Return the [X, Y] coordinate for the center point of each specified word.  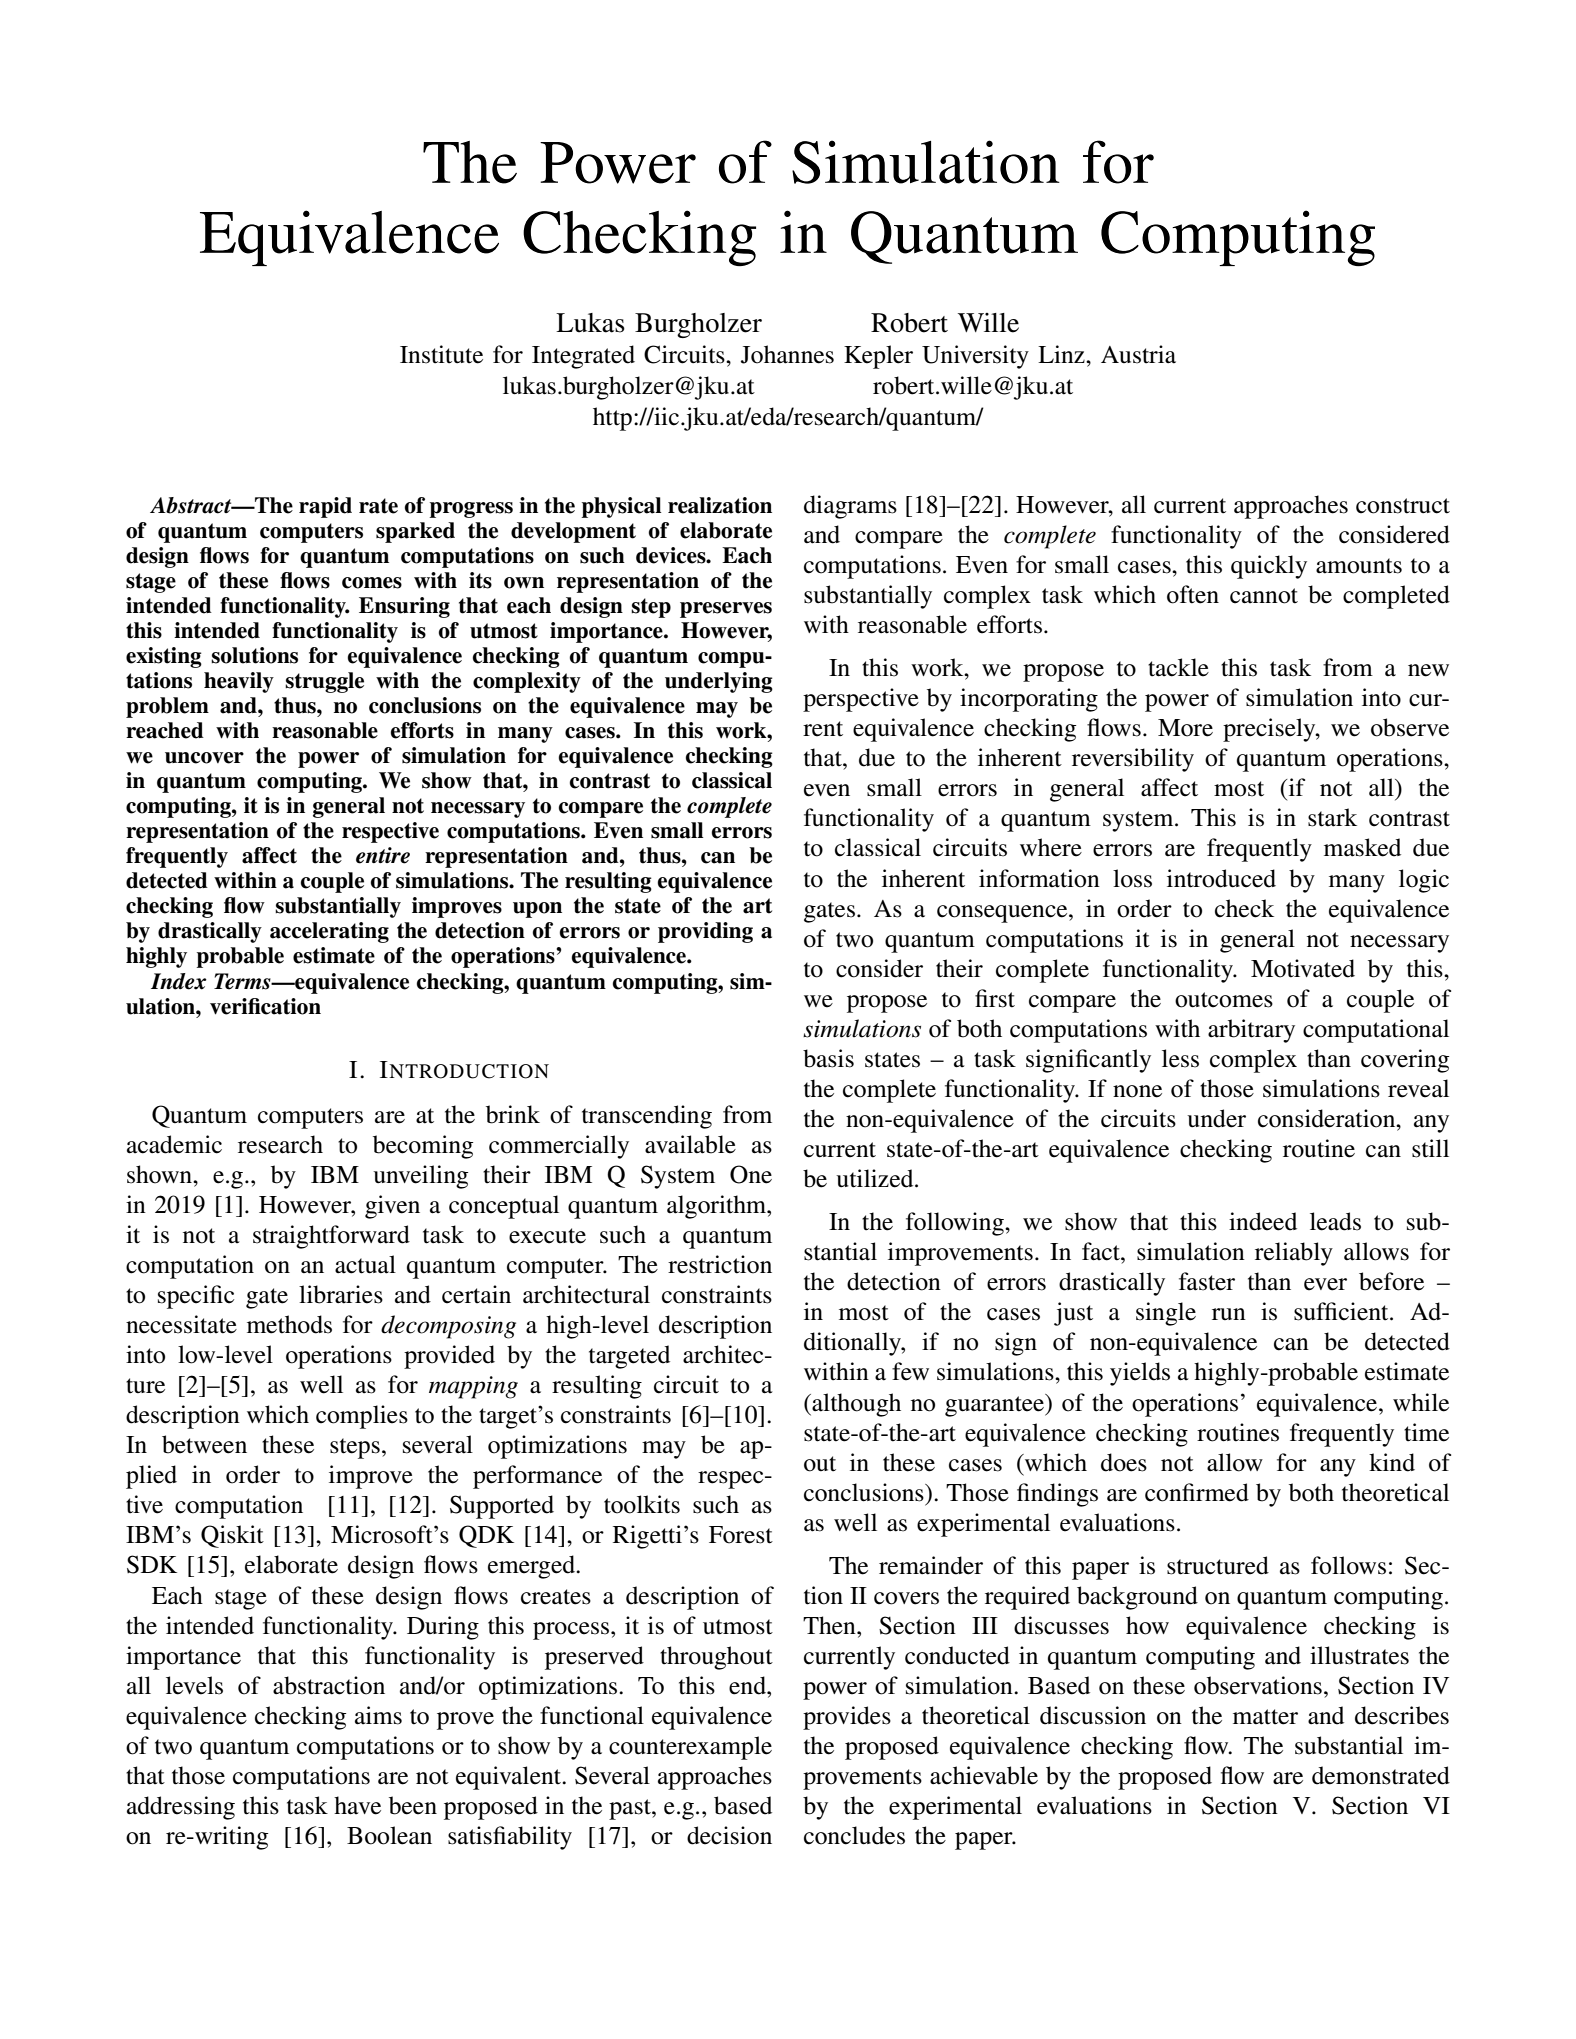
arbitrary [1251, 1031]
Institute [441, 354]
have [357, 1805]
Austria [1138, 354]
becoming [423, 1147]
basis [828, 1058]
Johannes [787, 354]
